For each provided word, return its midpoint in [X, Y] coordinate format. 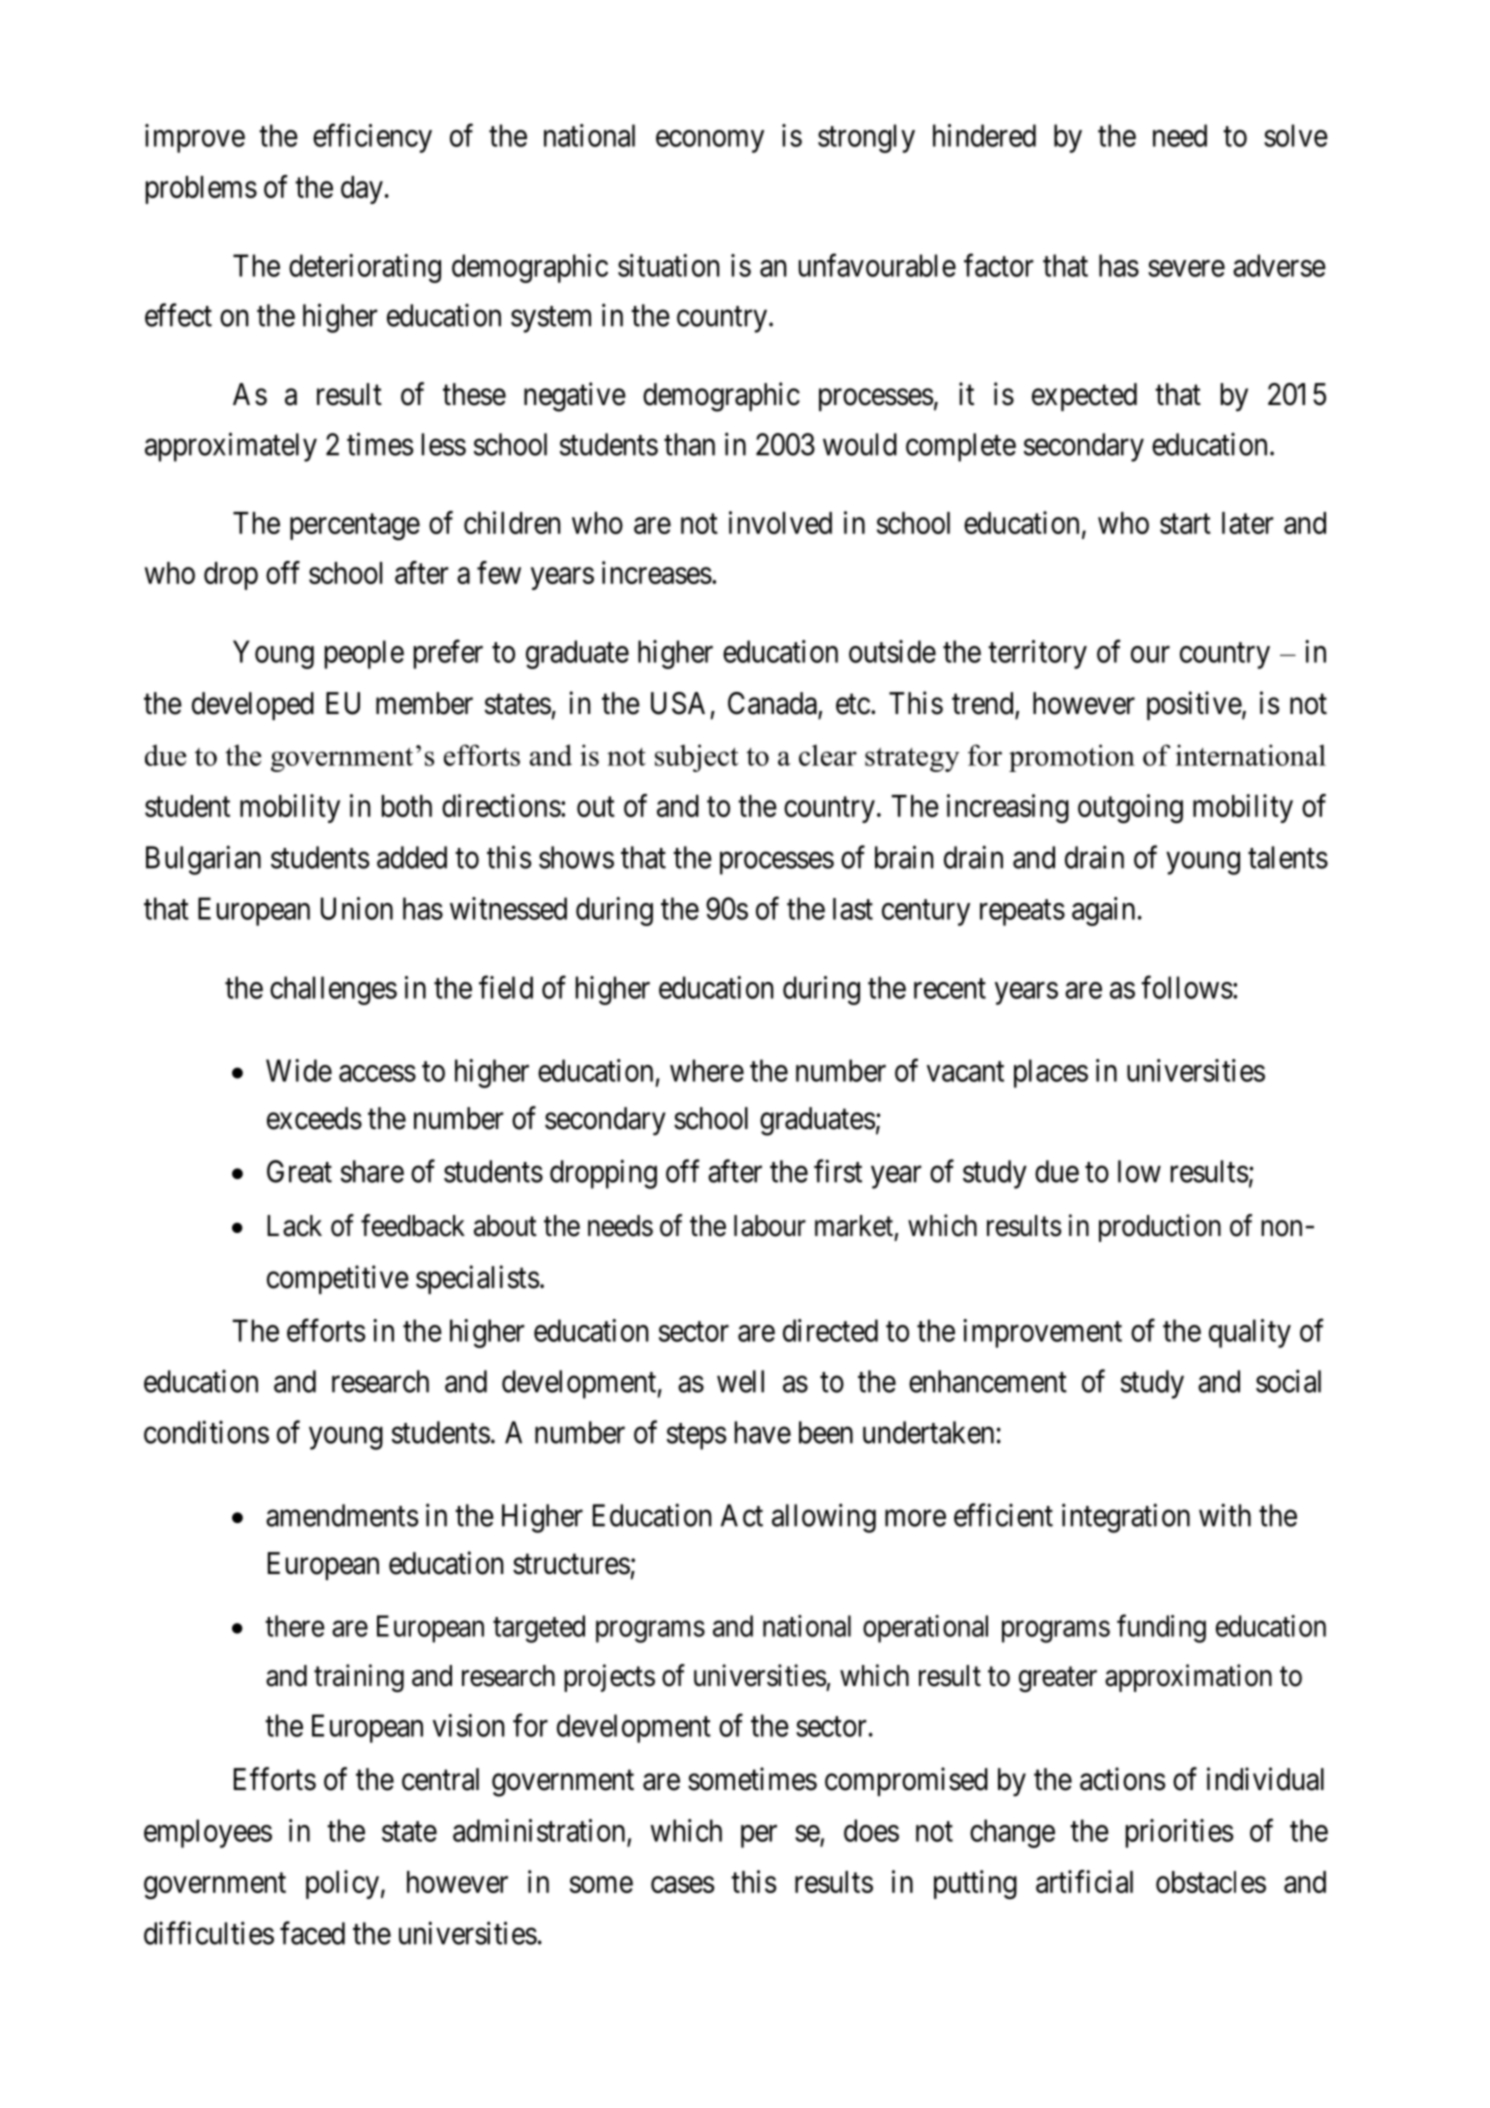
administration [539, 1830]
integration [1126, 1518]
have [763, 1432]
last [853, 909]
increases [657, 572]
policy [342, 1884]
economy [710, 141]
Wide [299, 1070]
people [364, 654]
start [1185, 524]
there [294, 1626]
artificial [1084, 1881]
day [362, 190]
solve [1296, 135]
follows [1187, 987]
